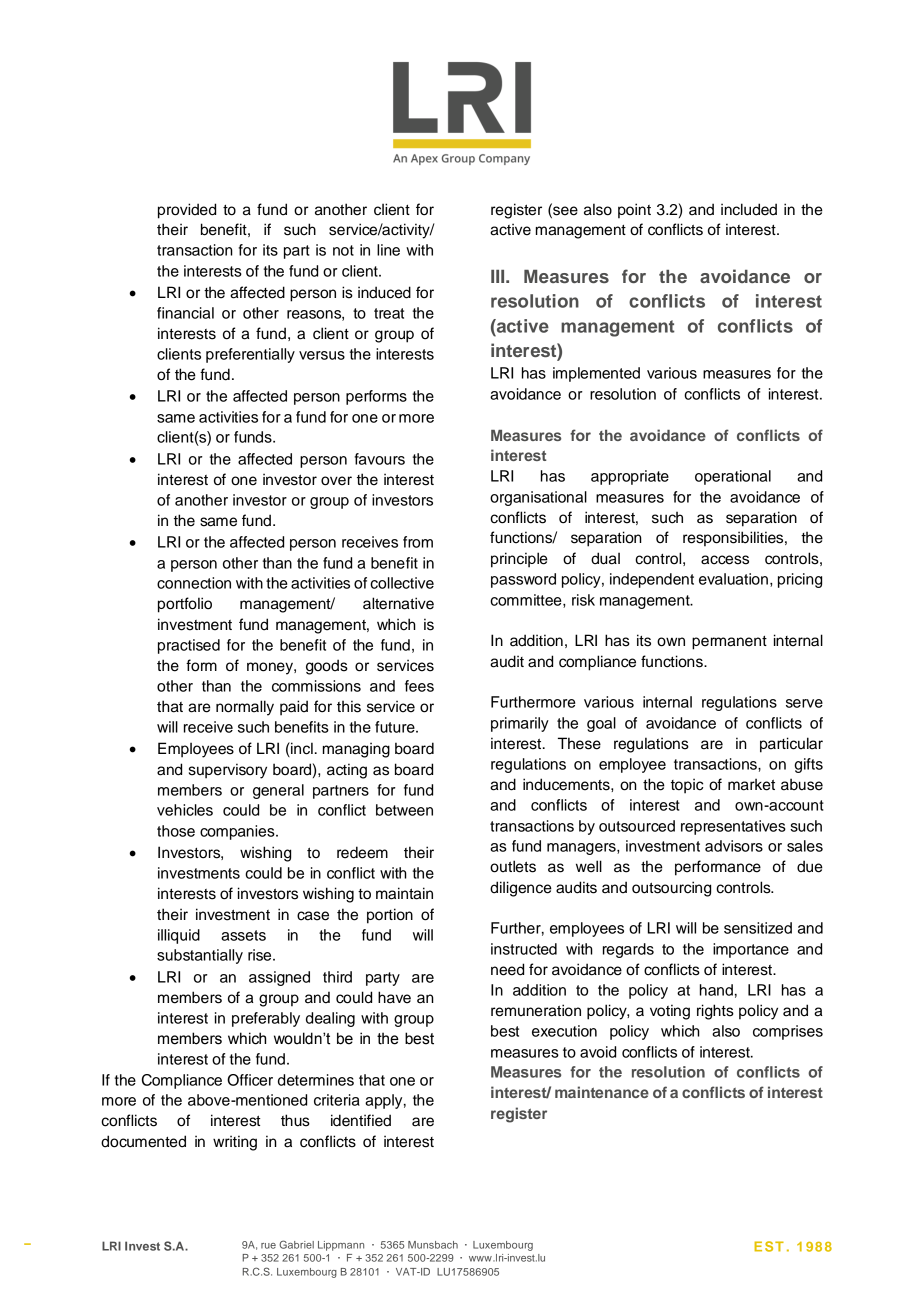 This document has height=1308, width=924. Describe the element at coordinates (751, 784) in the document. I see `market` at that location.
